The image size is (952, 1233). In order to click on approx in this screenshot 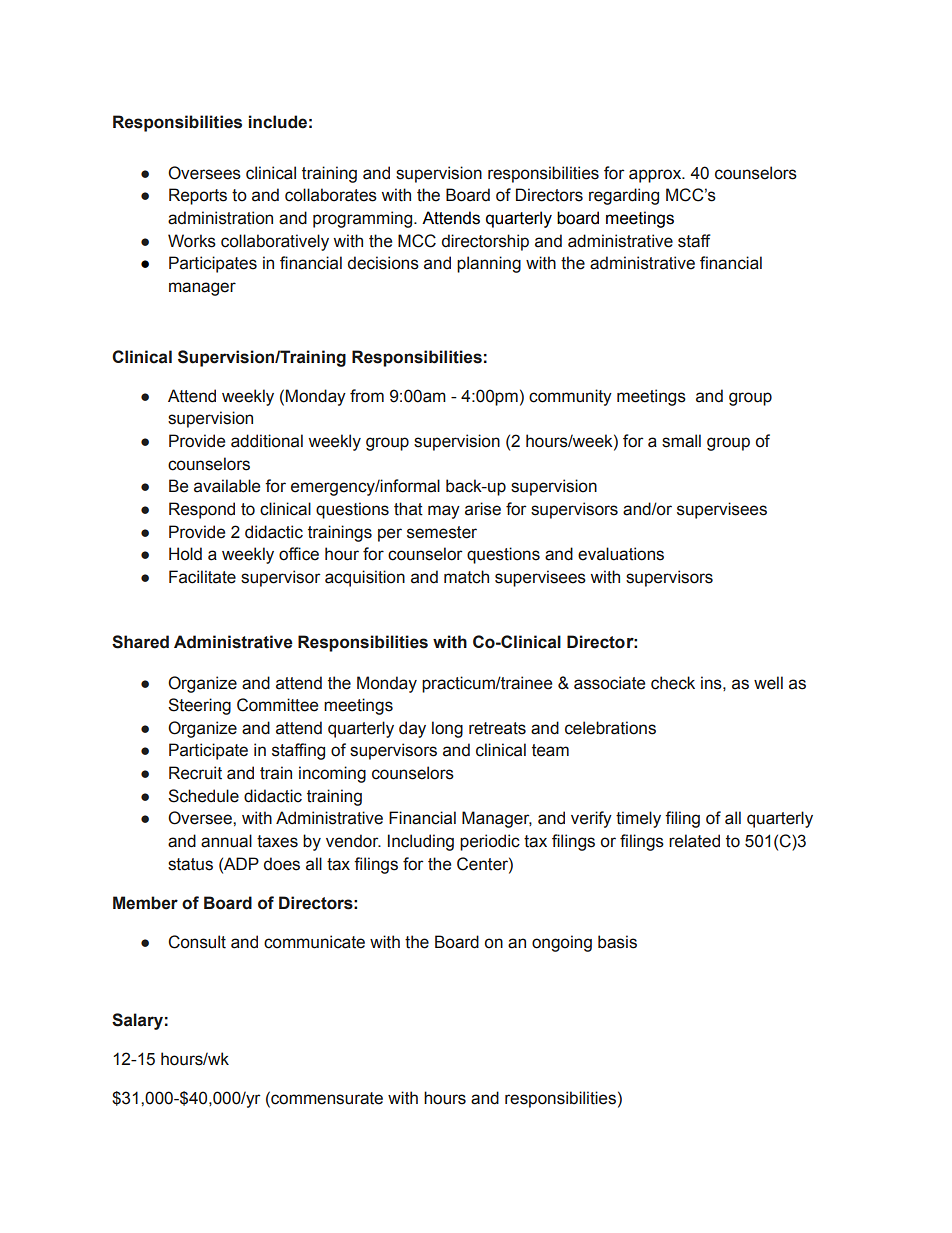, I will do `click(656, 176)`.
